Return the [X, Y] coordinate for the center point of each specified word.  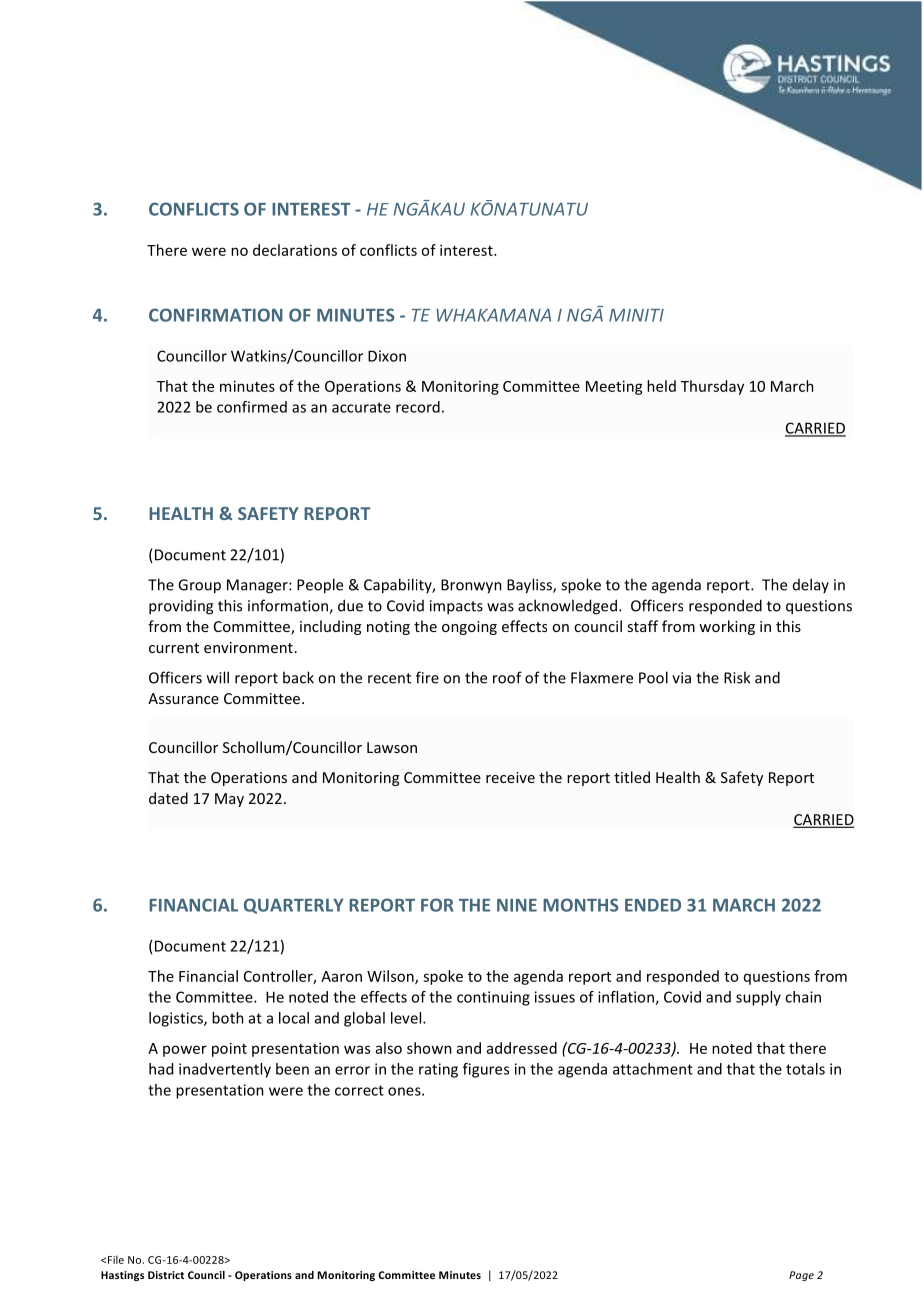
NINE [517, 905]
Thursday [712, 387]
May [229, 800]
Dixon [387, 356]
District [166, 1275]
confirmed [252, 407]
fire [427, 677]
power [185, 1051]
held [661, 386]
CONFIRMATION [216, 315]
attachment [653, 1069]
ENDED [653, 905]
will [218, 677]
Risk [737, 677]
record [418, 407]
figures [486, 1070]
